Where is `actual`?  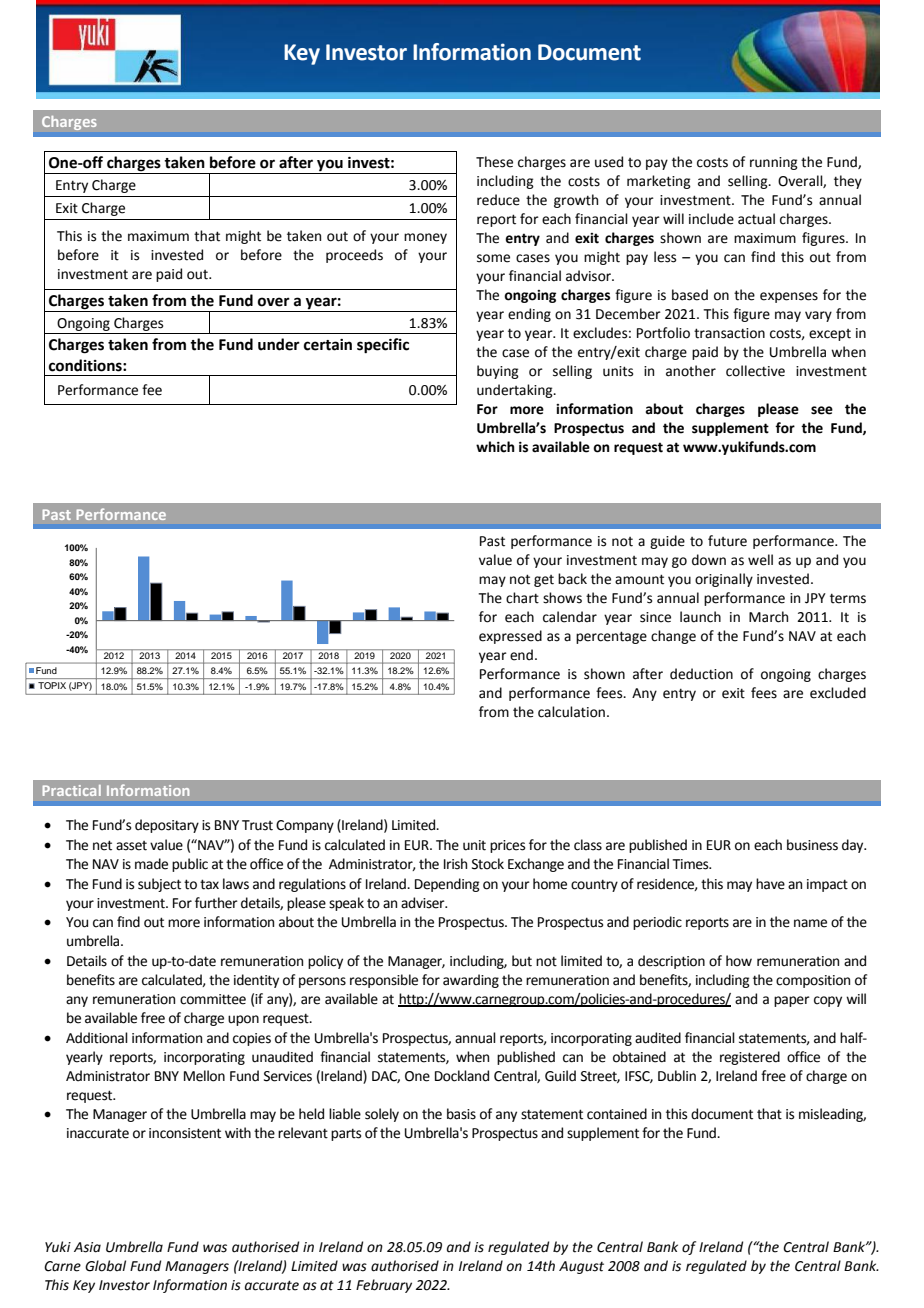 actual is located at coordinates (756, 219).
